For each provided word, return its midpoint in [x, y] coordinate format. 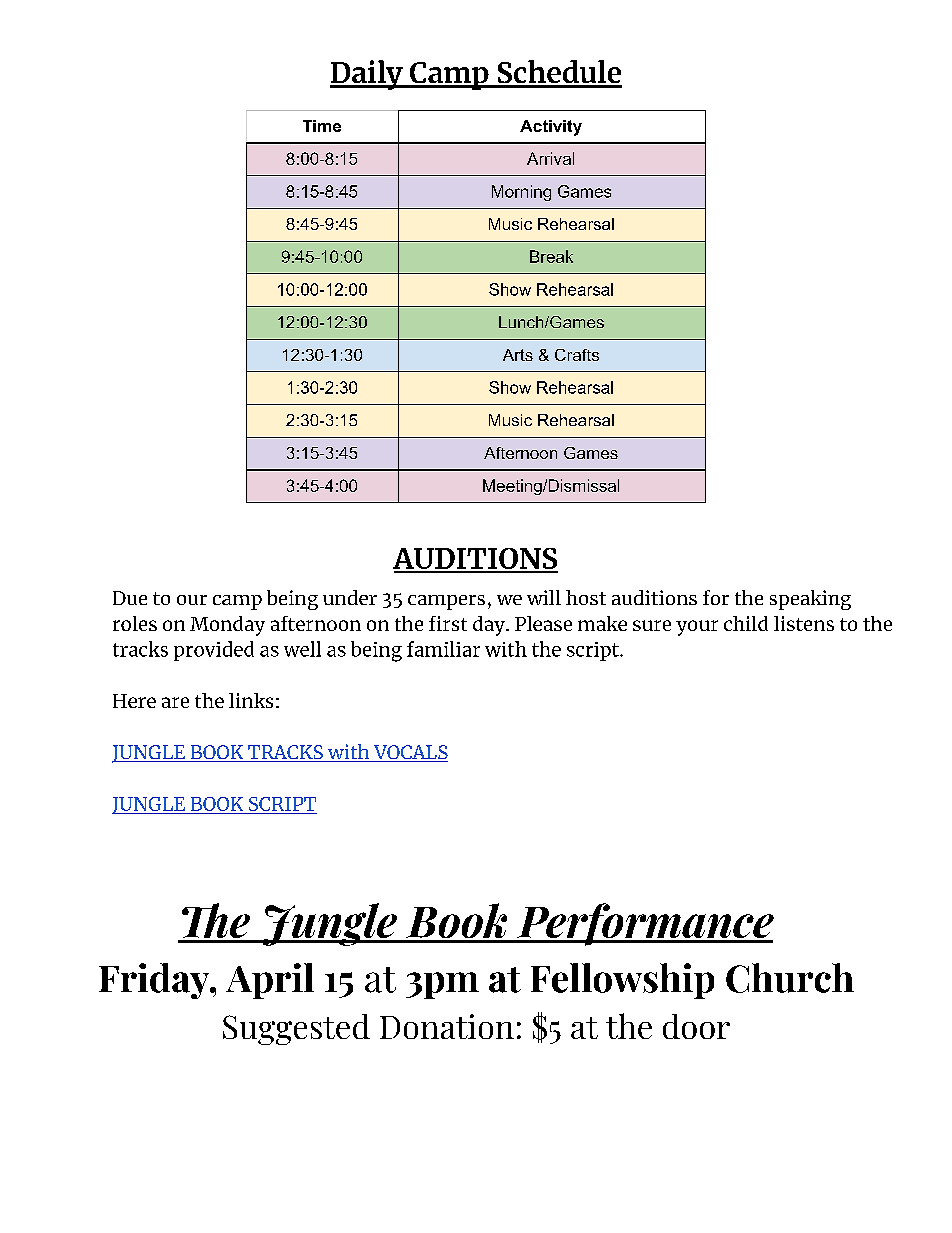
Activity [551, 128]
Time [322, 126]
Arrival [550, 158]
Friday [155, 981]
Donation [447, 1026]
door [696, 1026]
